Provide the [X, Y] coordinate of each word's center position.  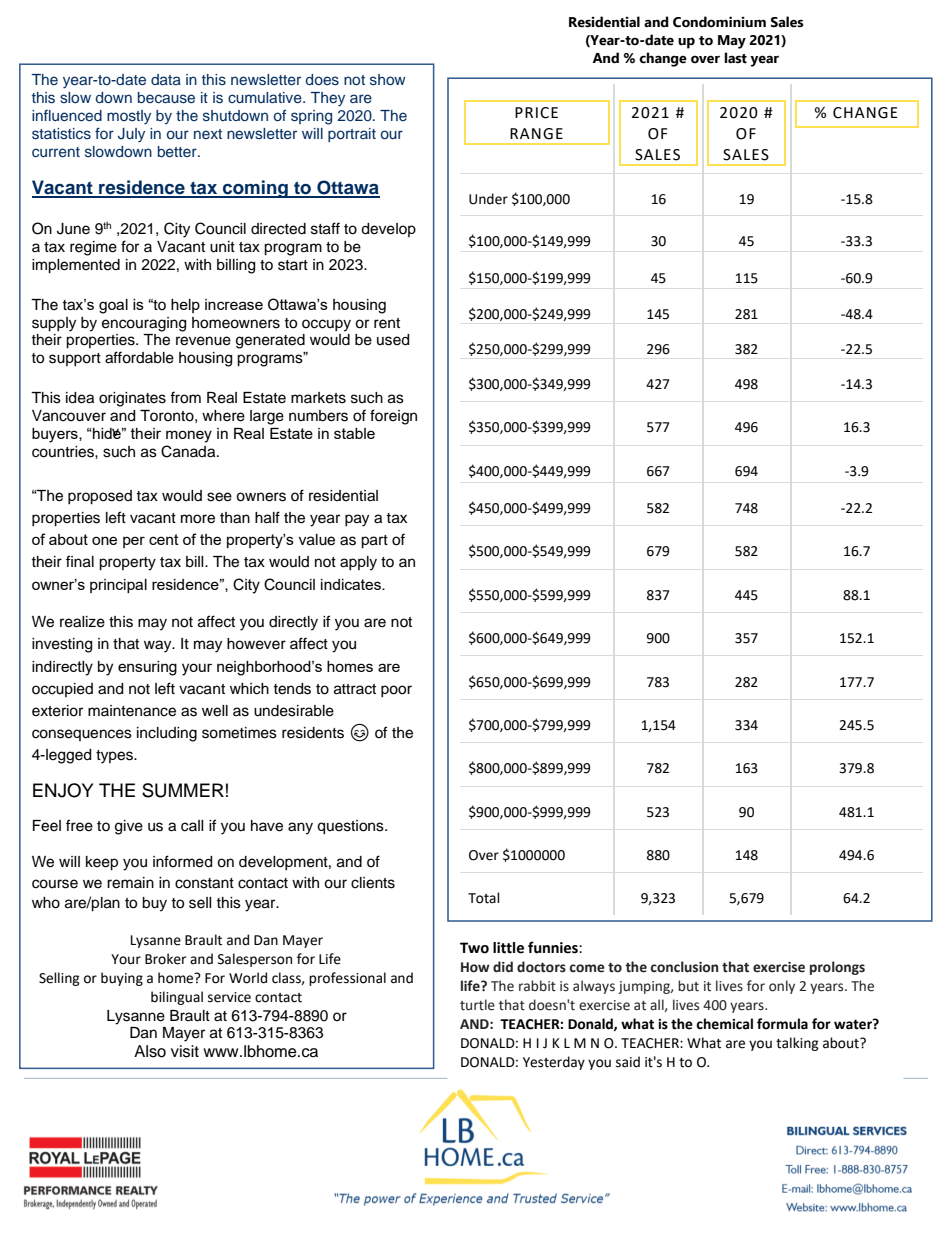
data [166, 79]
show [388, 80]
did [503, 967]
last [735, 58]
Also [150, 1051]
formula [782, 1024]
